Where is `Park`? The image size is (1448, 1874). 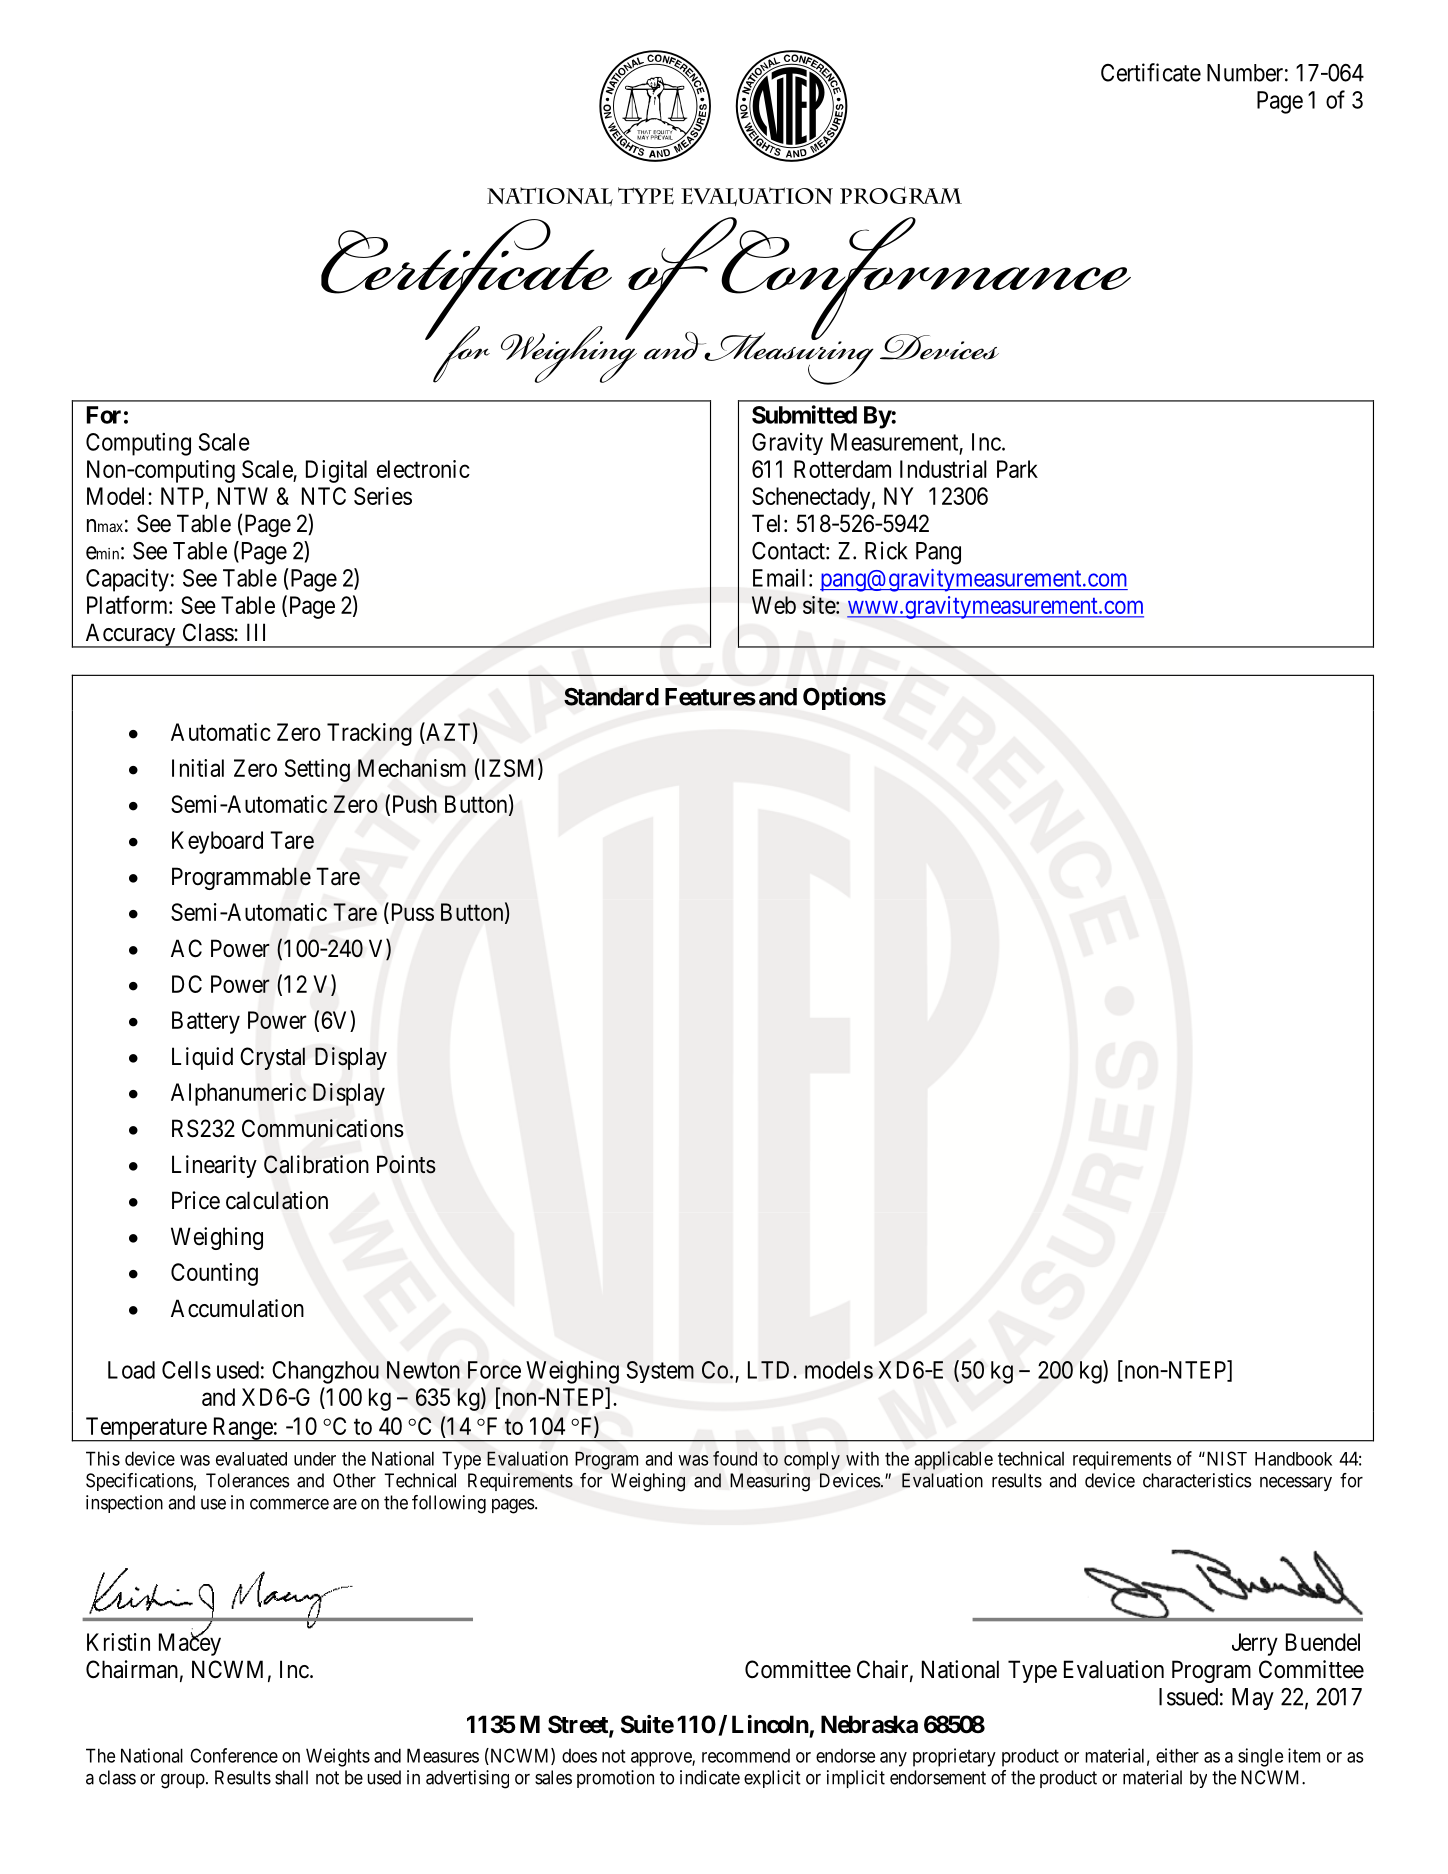 Park is located at coordinates (1017, 469).
